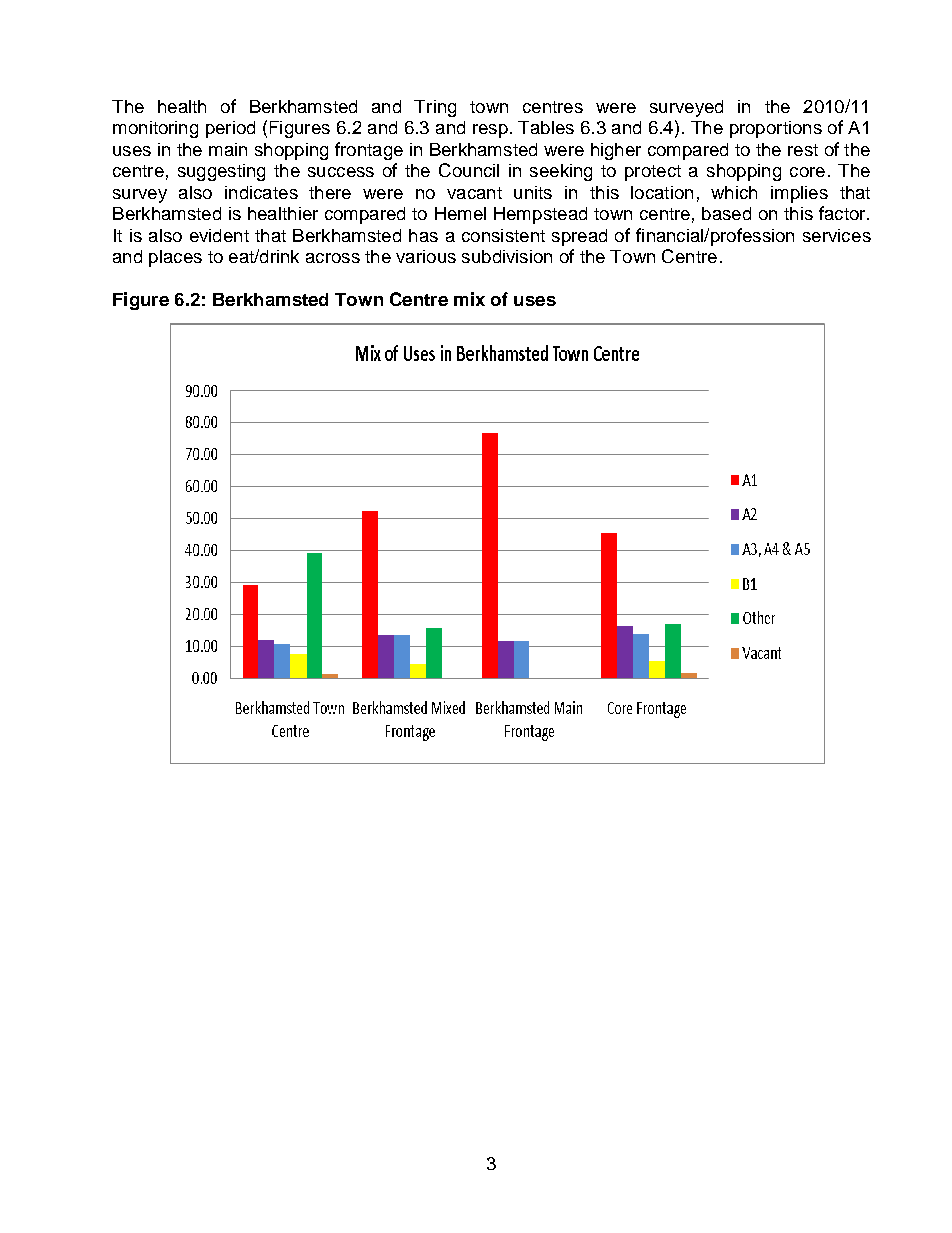 This screenshot has height=1233, width=952. What do you see at coordinates (507, 256) in the screenshot?
I see `subdivision` at bounding box center [507, 256].
